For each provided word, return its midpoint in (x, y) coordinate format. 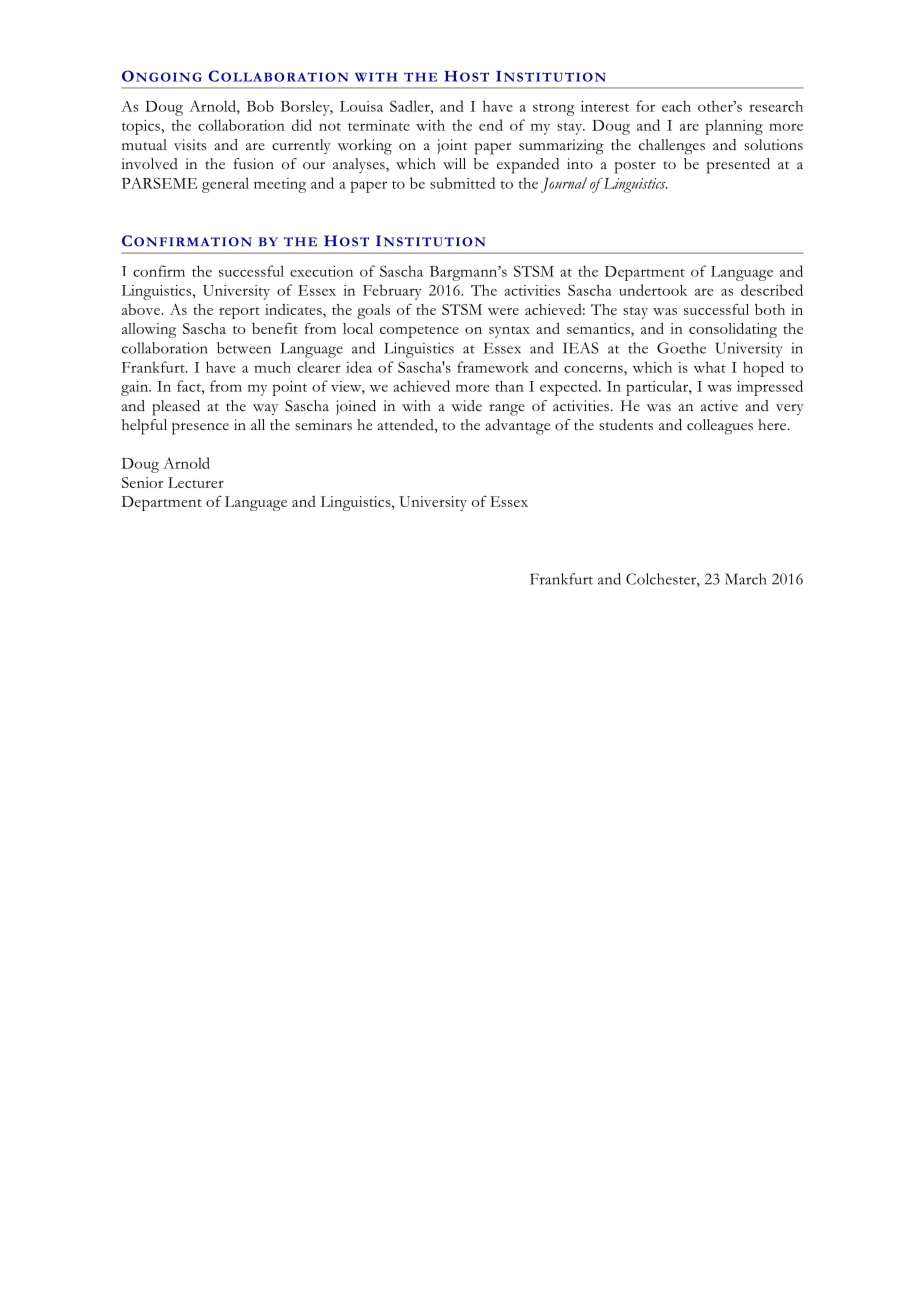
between (244, 348)
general (225, 185)
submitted (462, 183)
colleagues (720, 427)
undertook (653, 290)
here (773, 425)
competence (419, 332)
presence (200, 429)
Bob (260, 106)
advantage (517, 427)
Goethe (681, 348)
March (746, 579)
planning (734, 127)
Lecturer (196, 482)
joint (452, 146)
